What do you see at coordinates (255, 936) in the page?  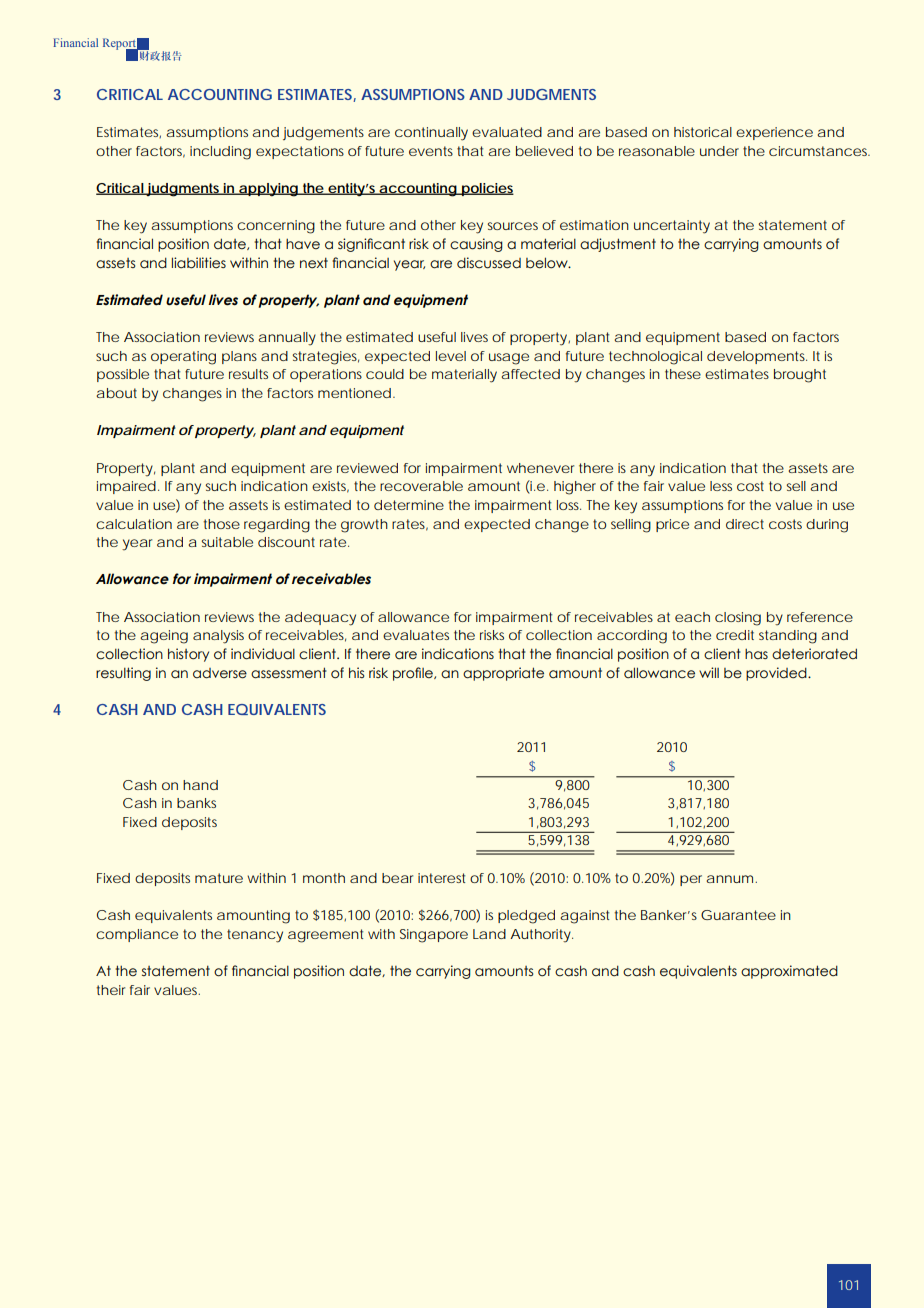 I see `tenancy` at bounding box center [255, 936].
